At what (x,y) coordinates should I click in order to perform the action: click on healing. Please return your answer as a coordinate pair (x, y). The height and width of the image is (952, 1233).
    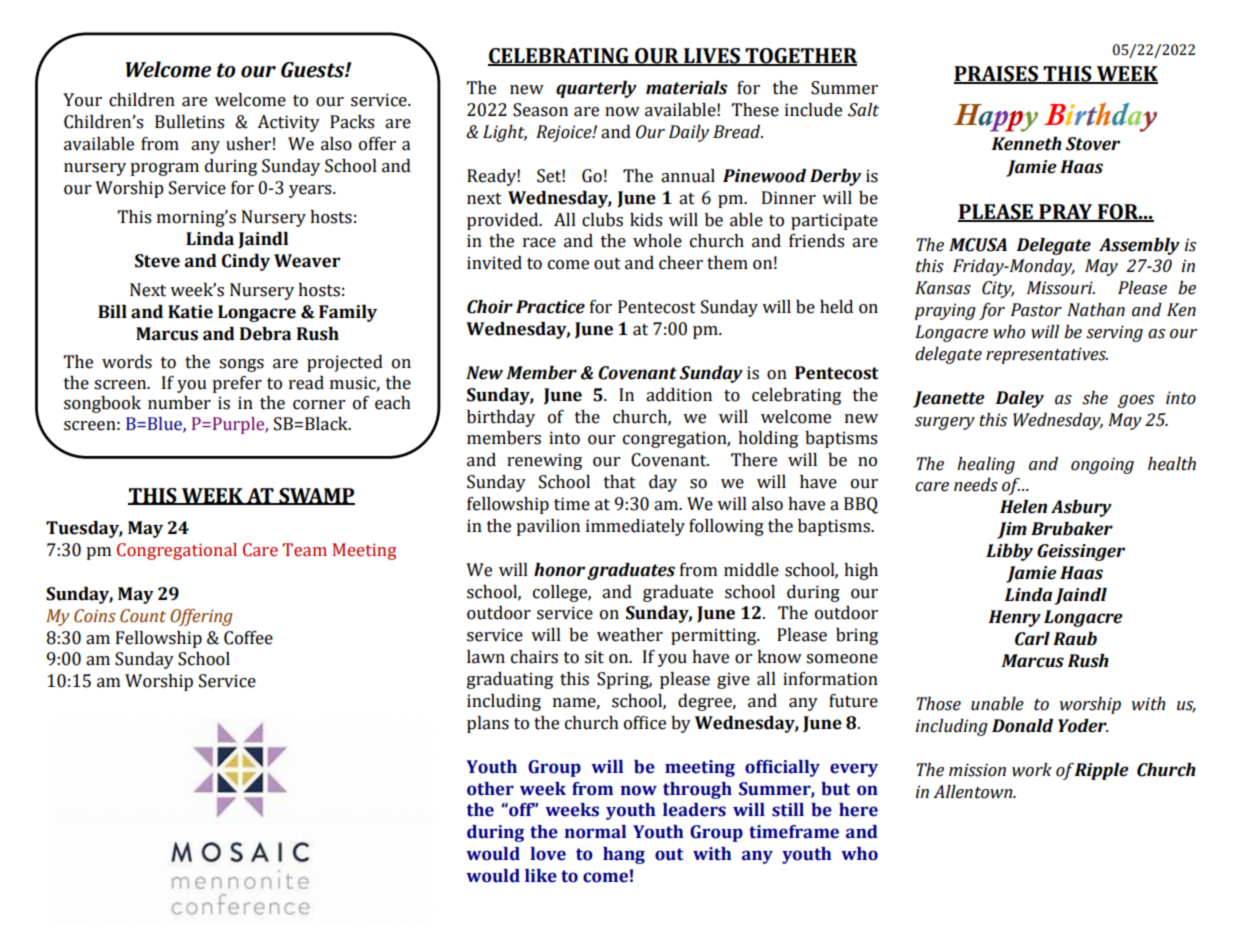
    Looking at the image, I should click on (986, 465).
